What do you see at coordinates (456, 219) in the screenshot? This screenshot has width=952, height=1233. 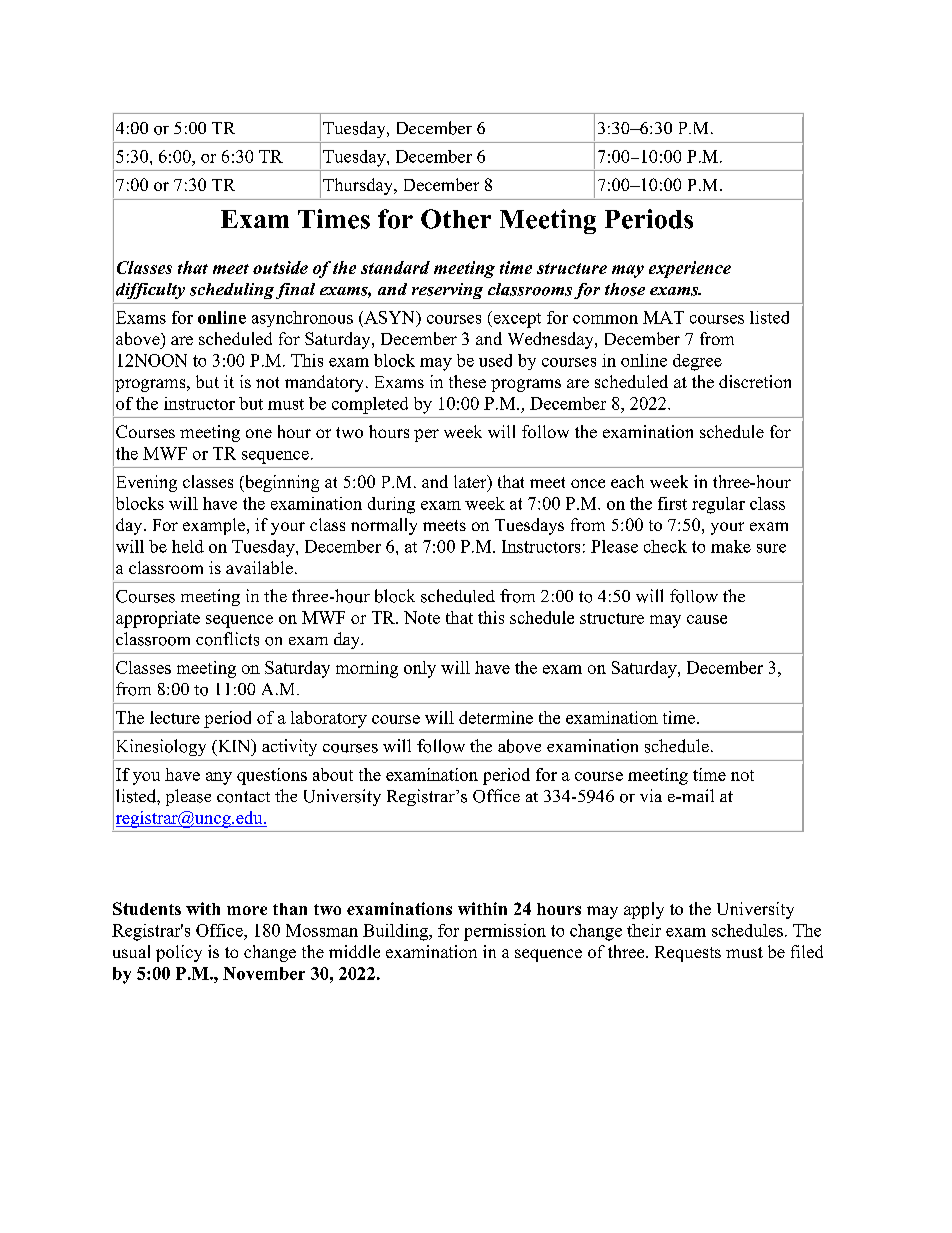 I see `Other` at bounding box center [456, 219].
